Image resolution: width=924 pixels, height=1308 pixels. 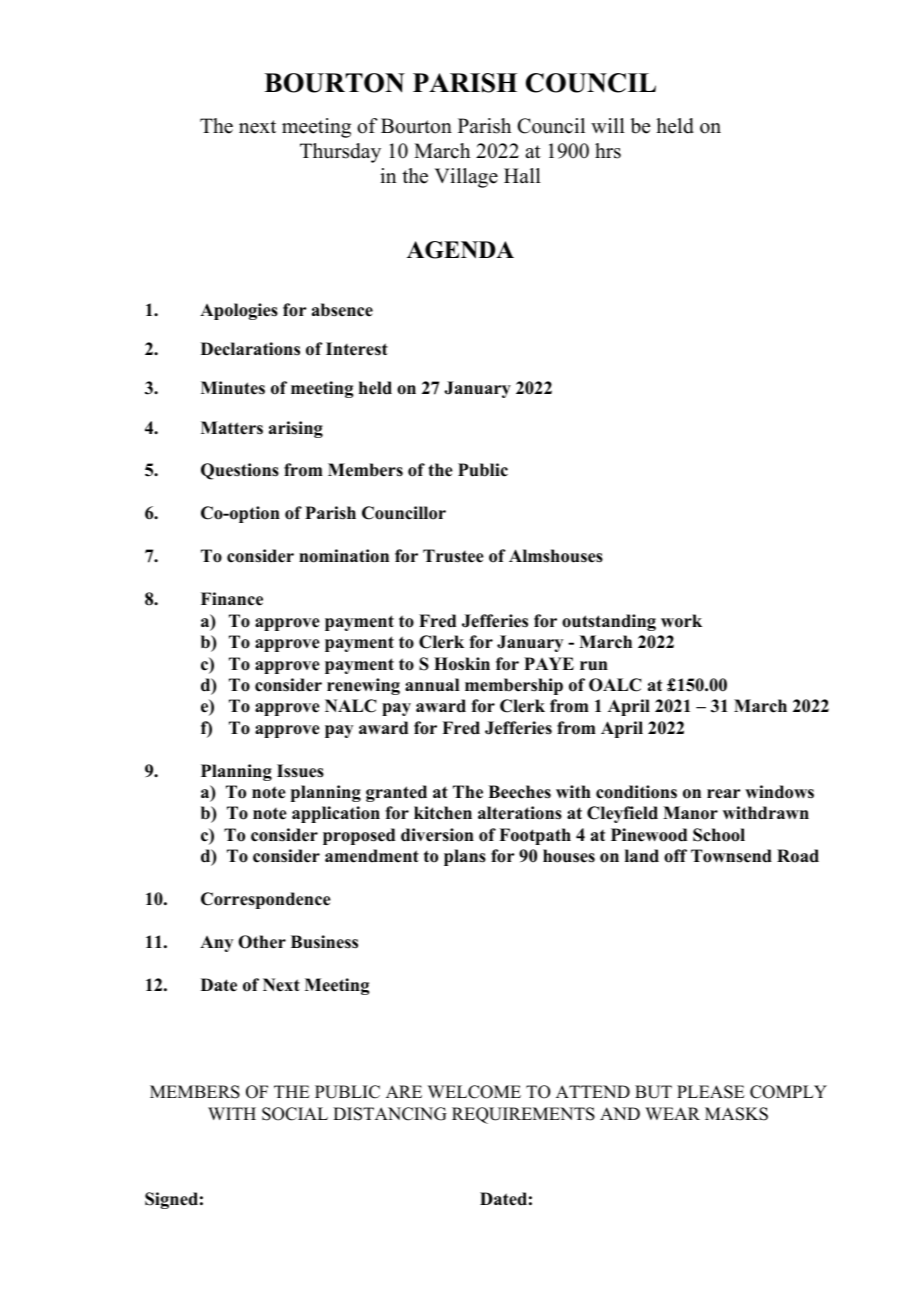 I want to click on hrs, so click(x=608, y=151).
